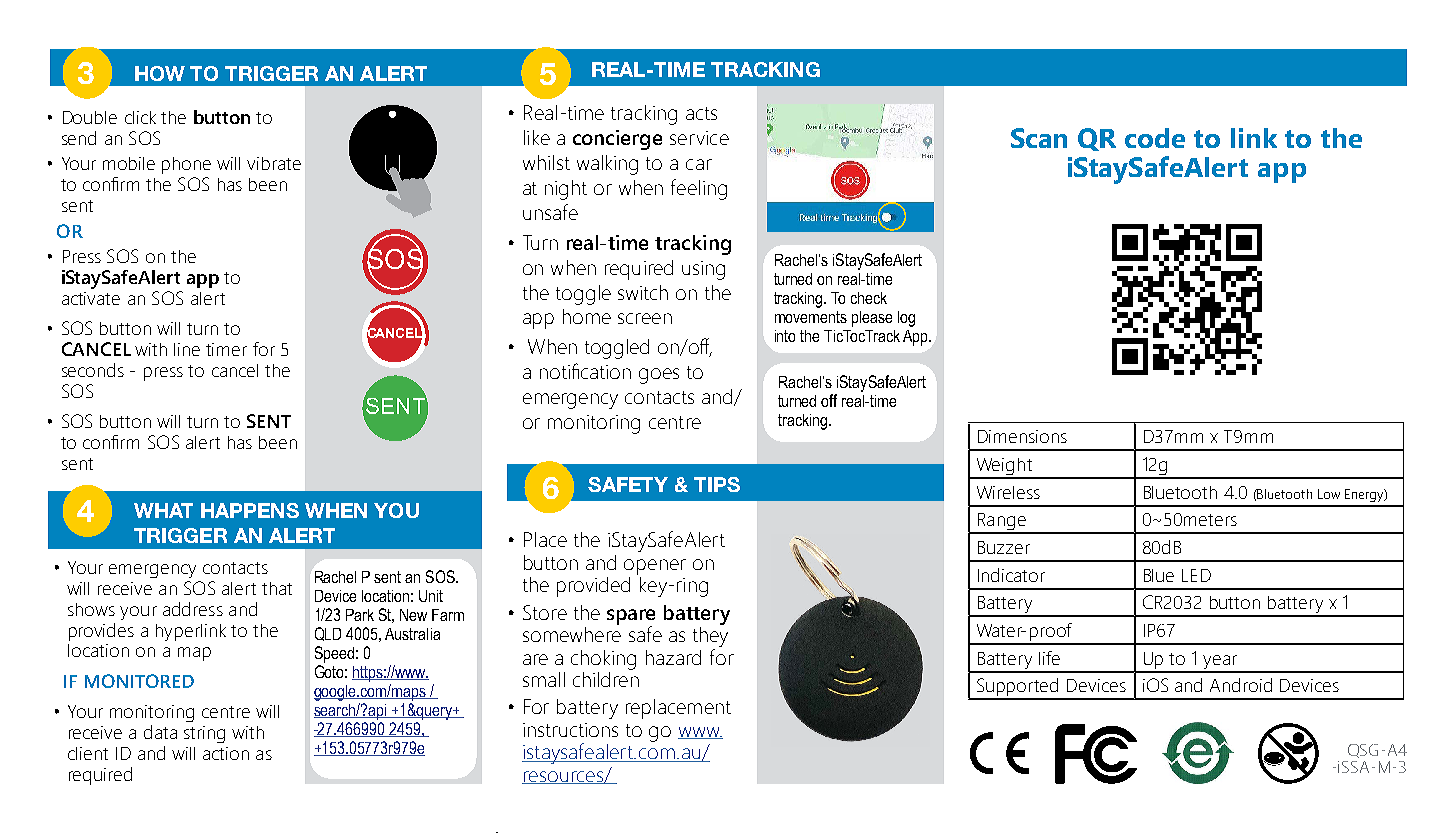 The height and width of the screenshot is (833, 1456). Describe the element at coordinates (699, 138) in the screenshot. I see `service` at that location.
